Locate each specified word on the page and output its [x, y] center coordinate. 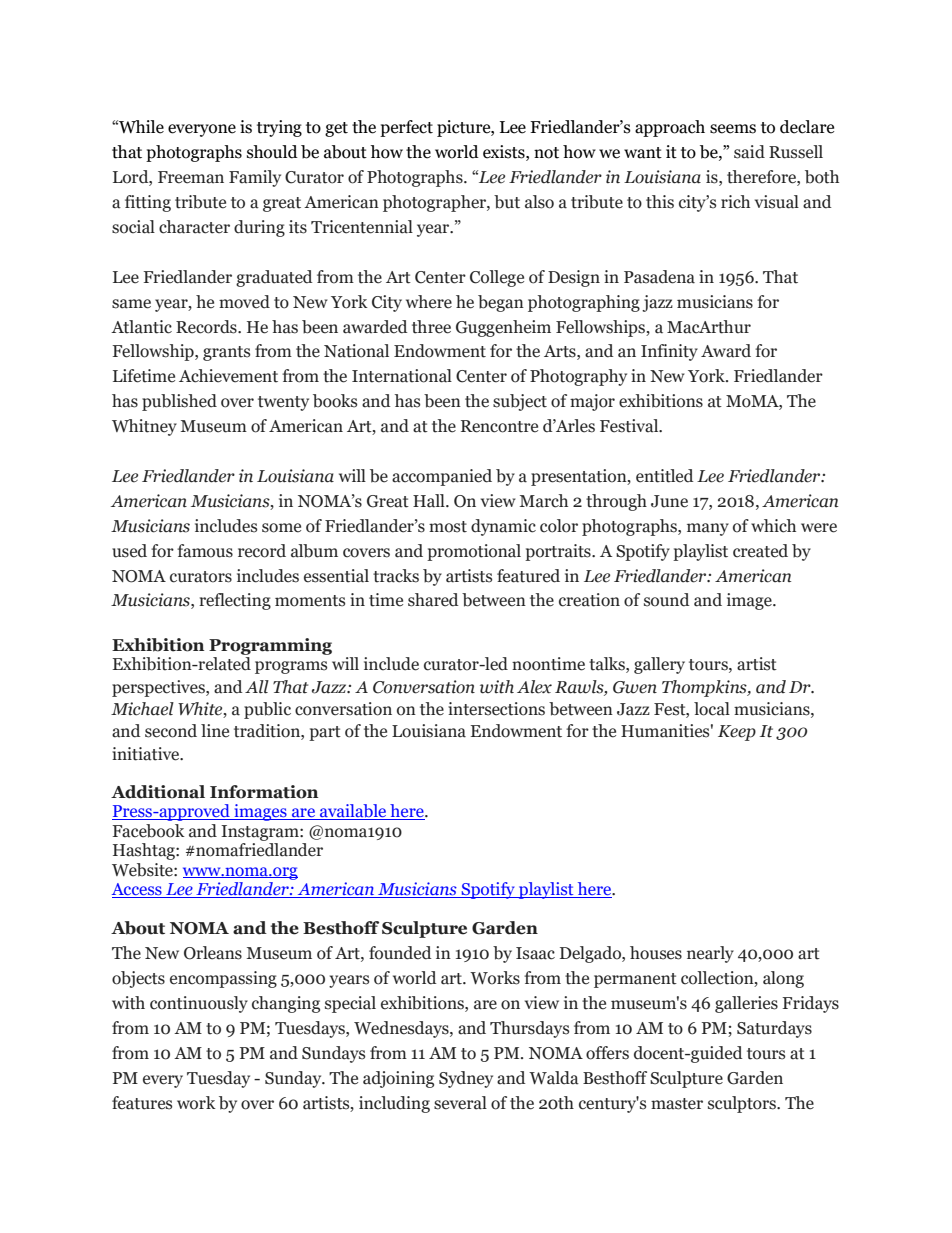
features [142, 1103]
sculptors [743, 1104]
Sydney [466, 1079]
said [749, 152]
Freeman [191, 177]
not [546, 153]
